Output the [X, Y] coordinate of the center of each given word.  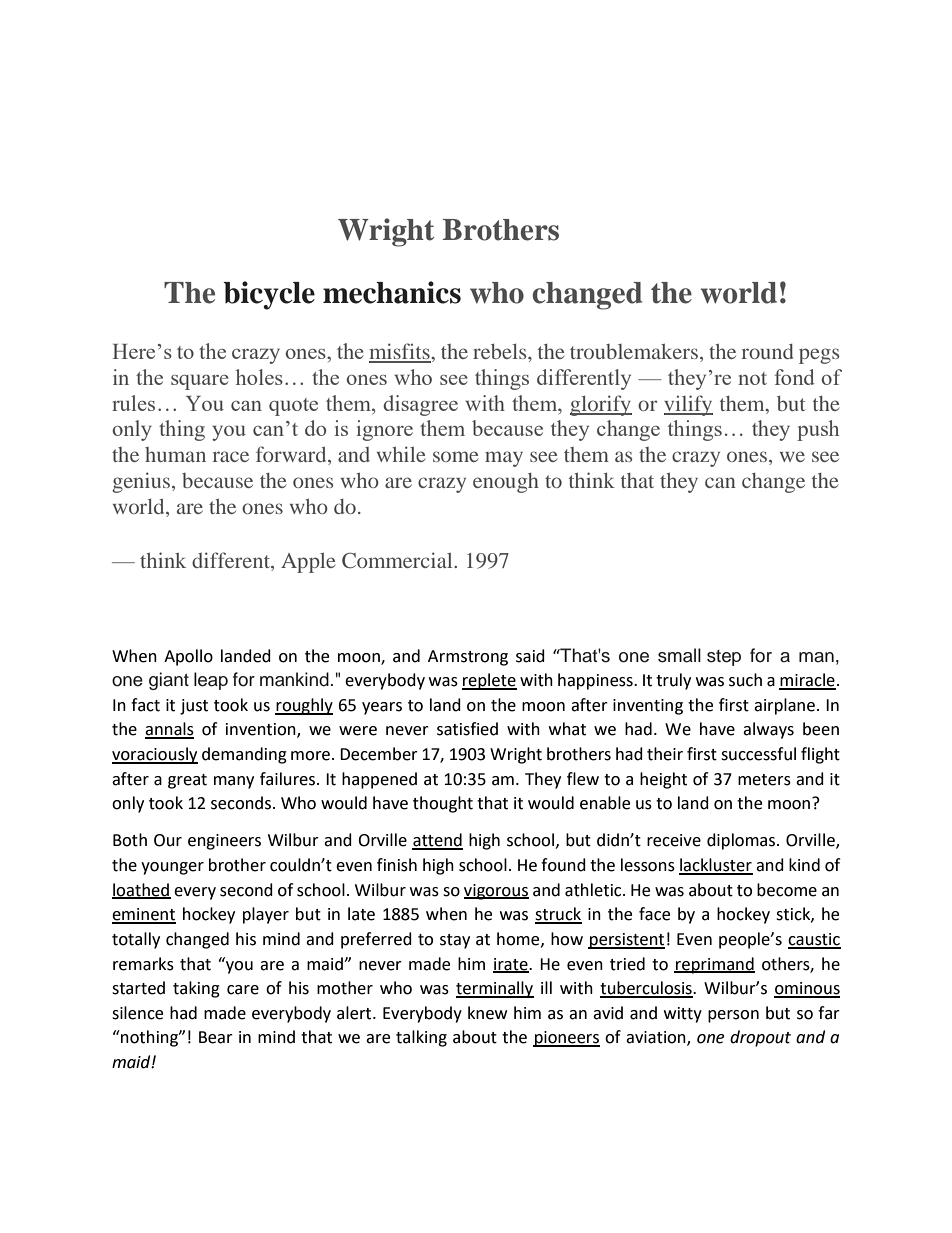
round [767, 351]
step [724, 658]
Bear [216, 1037]
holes [259, 377]
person [733, 1016]
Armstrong [468, 658]
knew [487, 1013]
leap [211, 681]
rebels [501, 351]
